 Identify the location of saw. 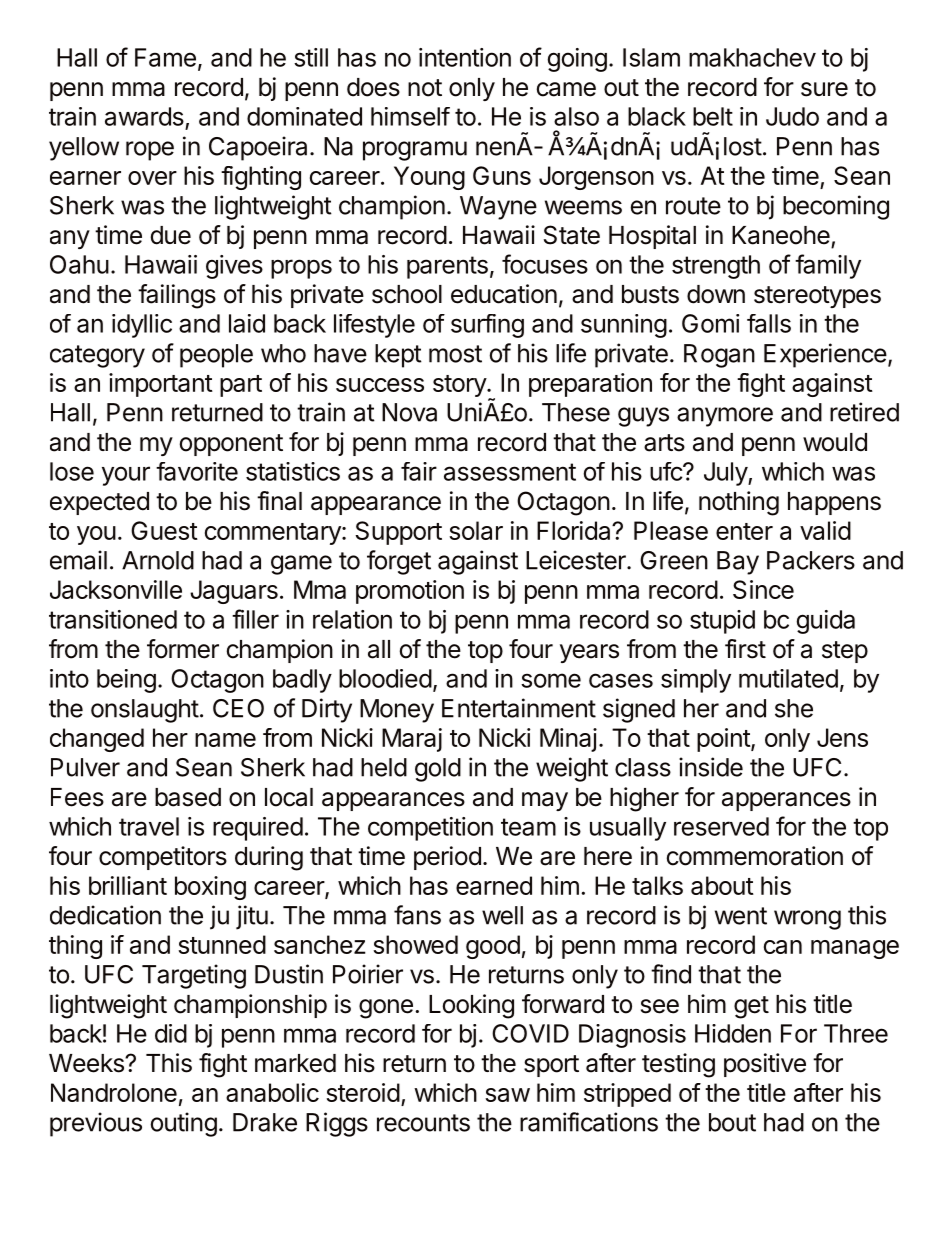
(507, 1095).
